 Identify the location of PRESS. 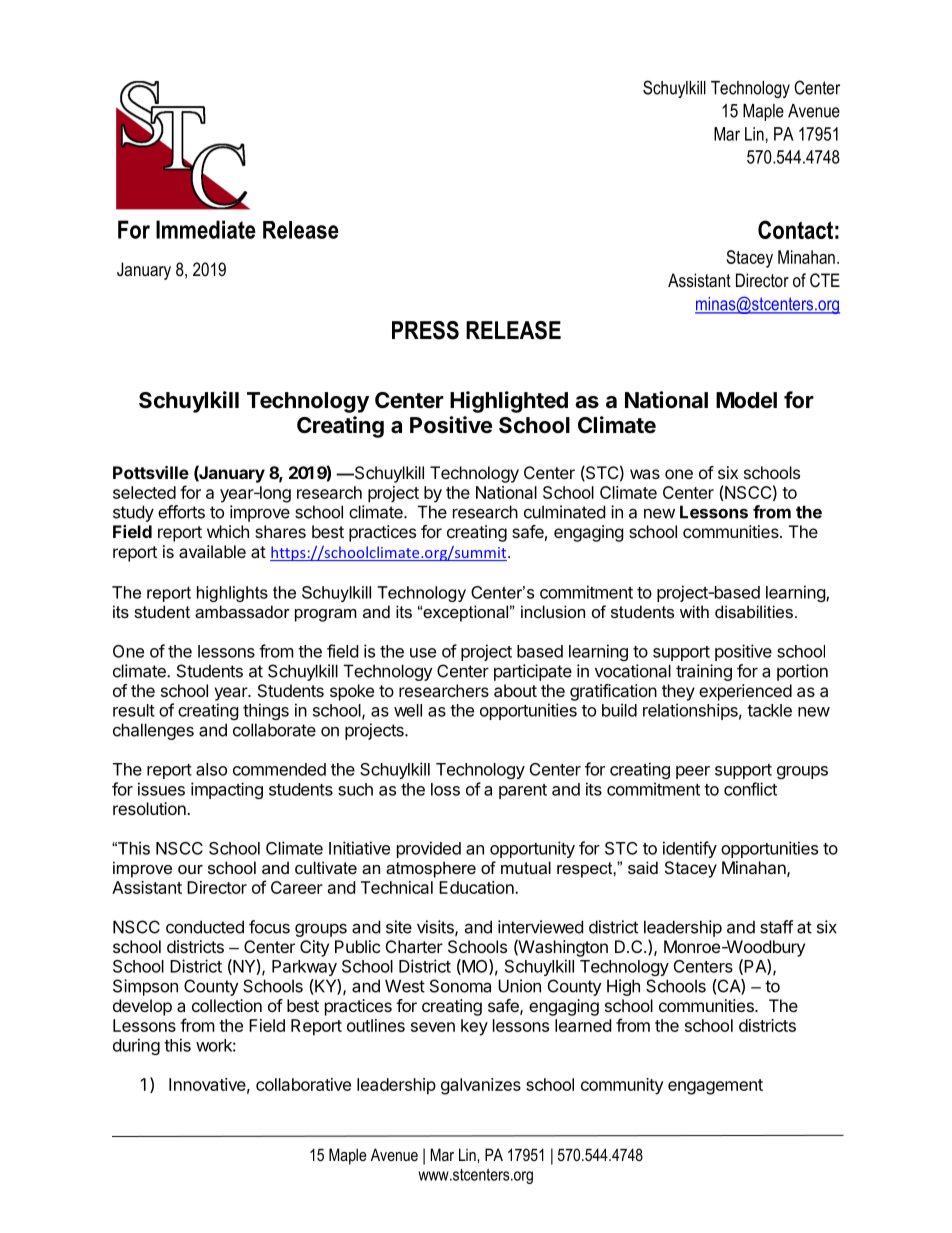
(425, 330).
